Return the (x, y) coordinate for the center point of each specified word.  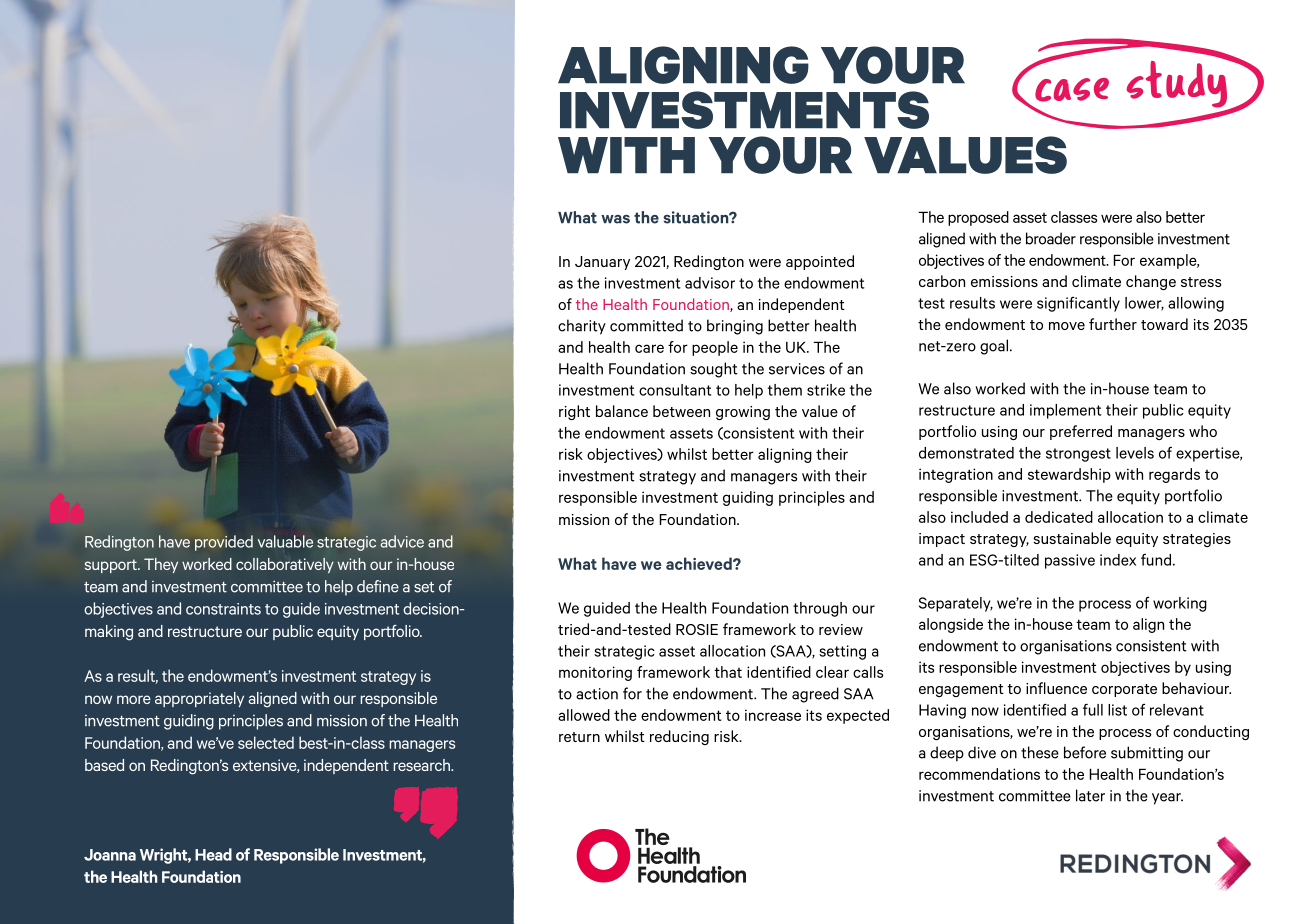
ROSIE (697, 629)
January (602, 263)
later (1090, 795)
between (681, 411)
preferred (1081, 432)
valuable (285, 541)
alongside (951, 625)
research (423, 765)
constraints (223, 609)
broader (1051, 238)
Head (213, 854)
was (615, 219)
